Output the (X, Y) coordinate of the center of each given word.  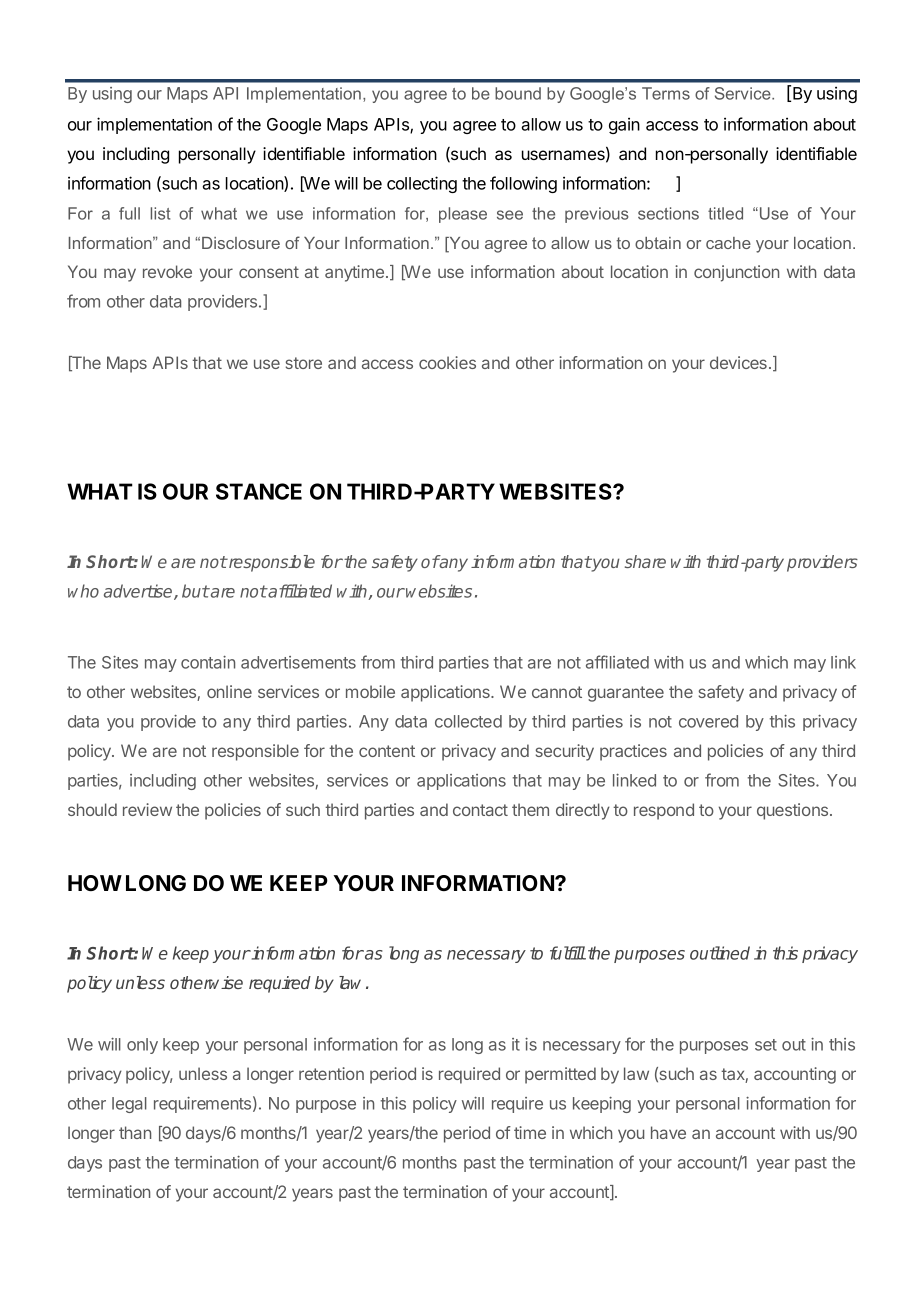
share (645, 561)
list (160, 213)
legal (129, 1105)
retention (331, 1073)
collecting (422, 184)
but (195, 591)
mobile (370, 691)
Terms (666, 93)
